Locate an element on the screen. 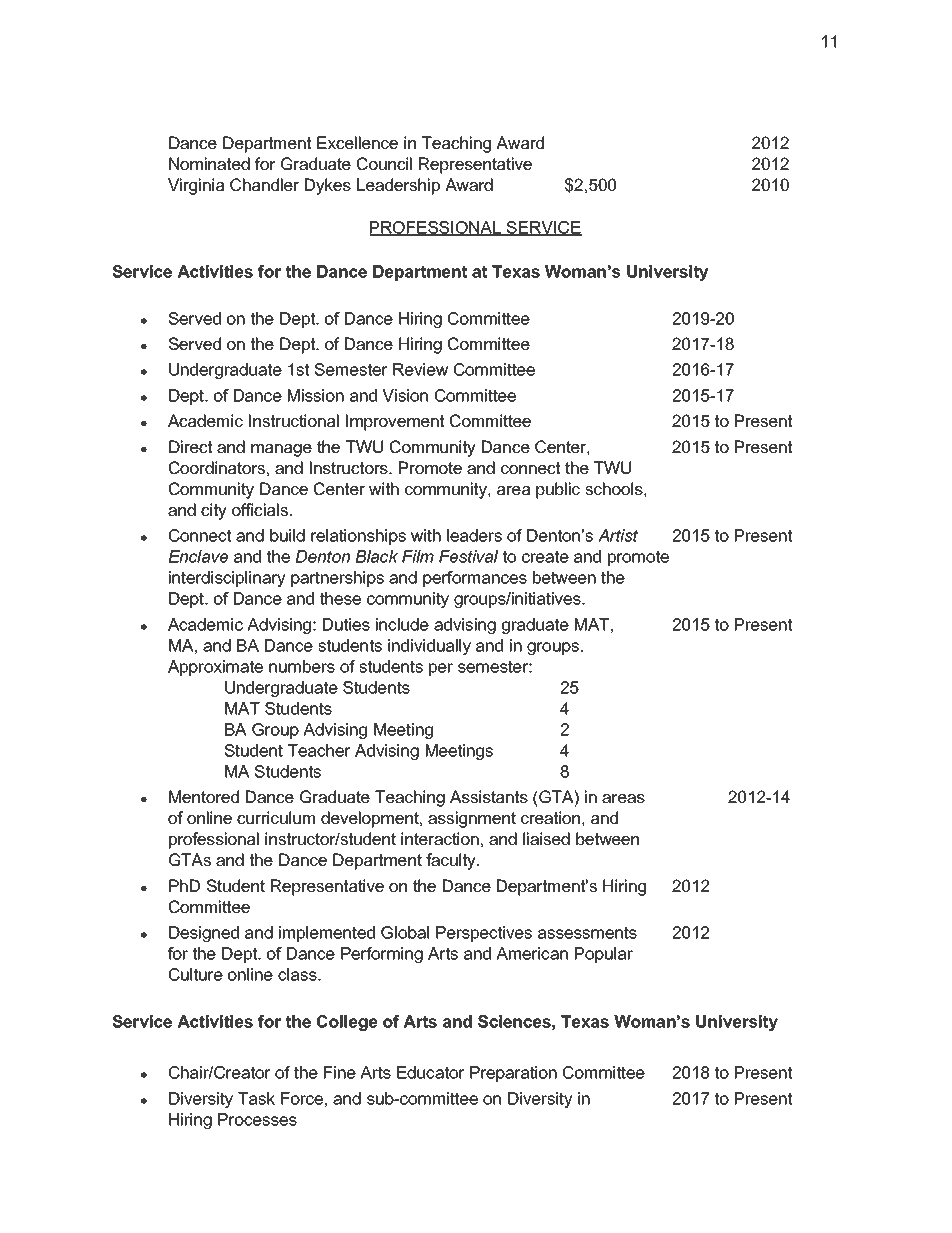 The width and height of the screenshot is (952, 1233). individually is located at coordinates (429, 647).
